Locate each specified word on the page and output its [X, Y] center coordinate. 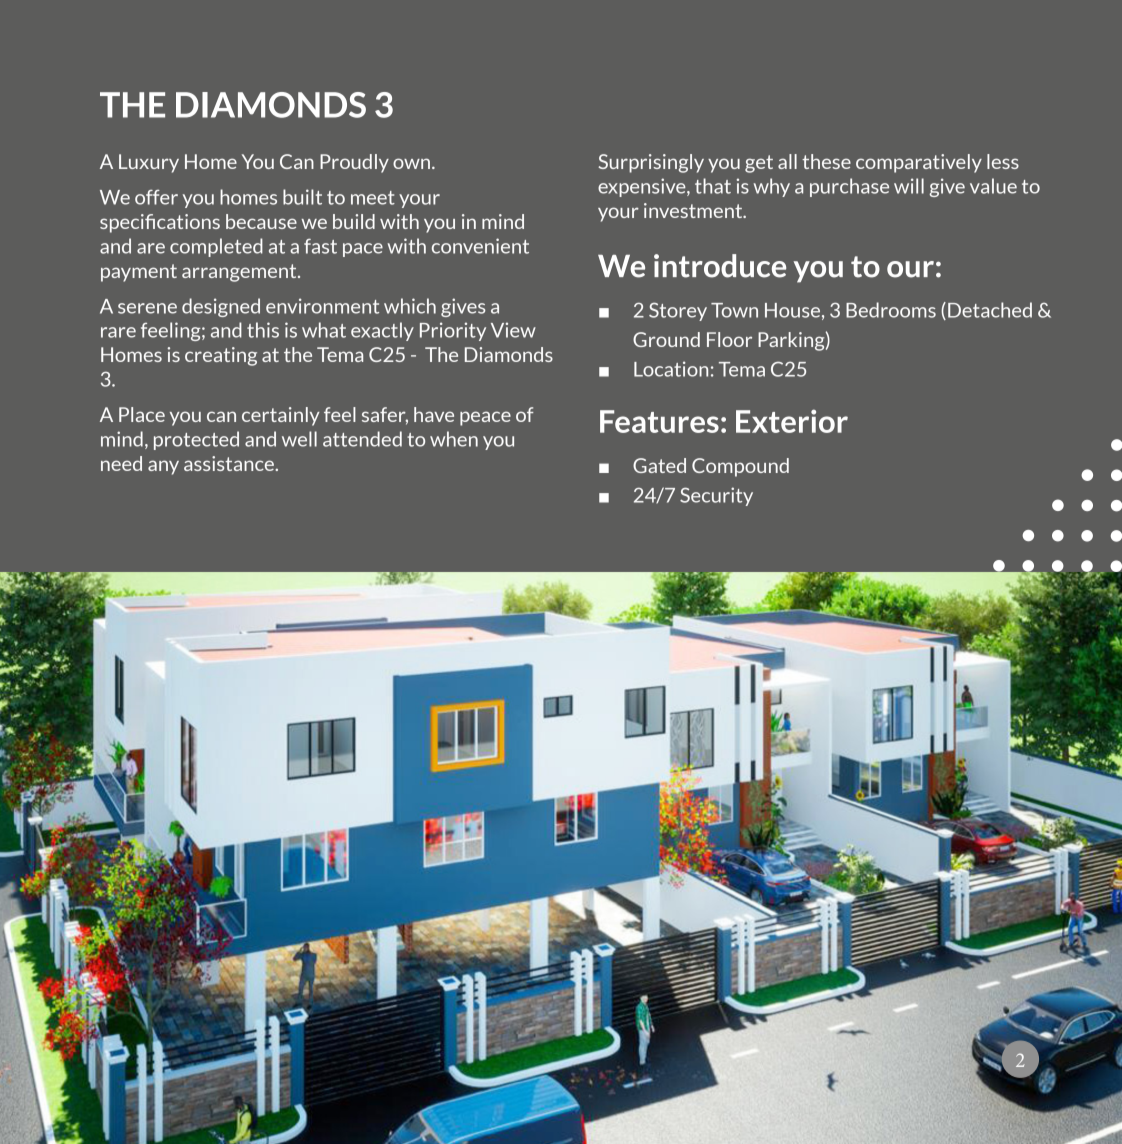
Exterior [792, 421]
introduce [720, 266]
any [163, 467]
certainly [281, 416]
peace [485, 418]
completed [216, 247]
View [513, 330]
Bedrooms [891, 310]
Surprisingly [651, 163]
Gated [659, 465]
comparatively [919, 163]
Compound [740, 467]
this [263, 330]
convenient [480, 246]
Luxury [149, 163]
